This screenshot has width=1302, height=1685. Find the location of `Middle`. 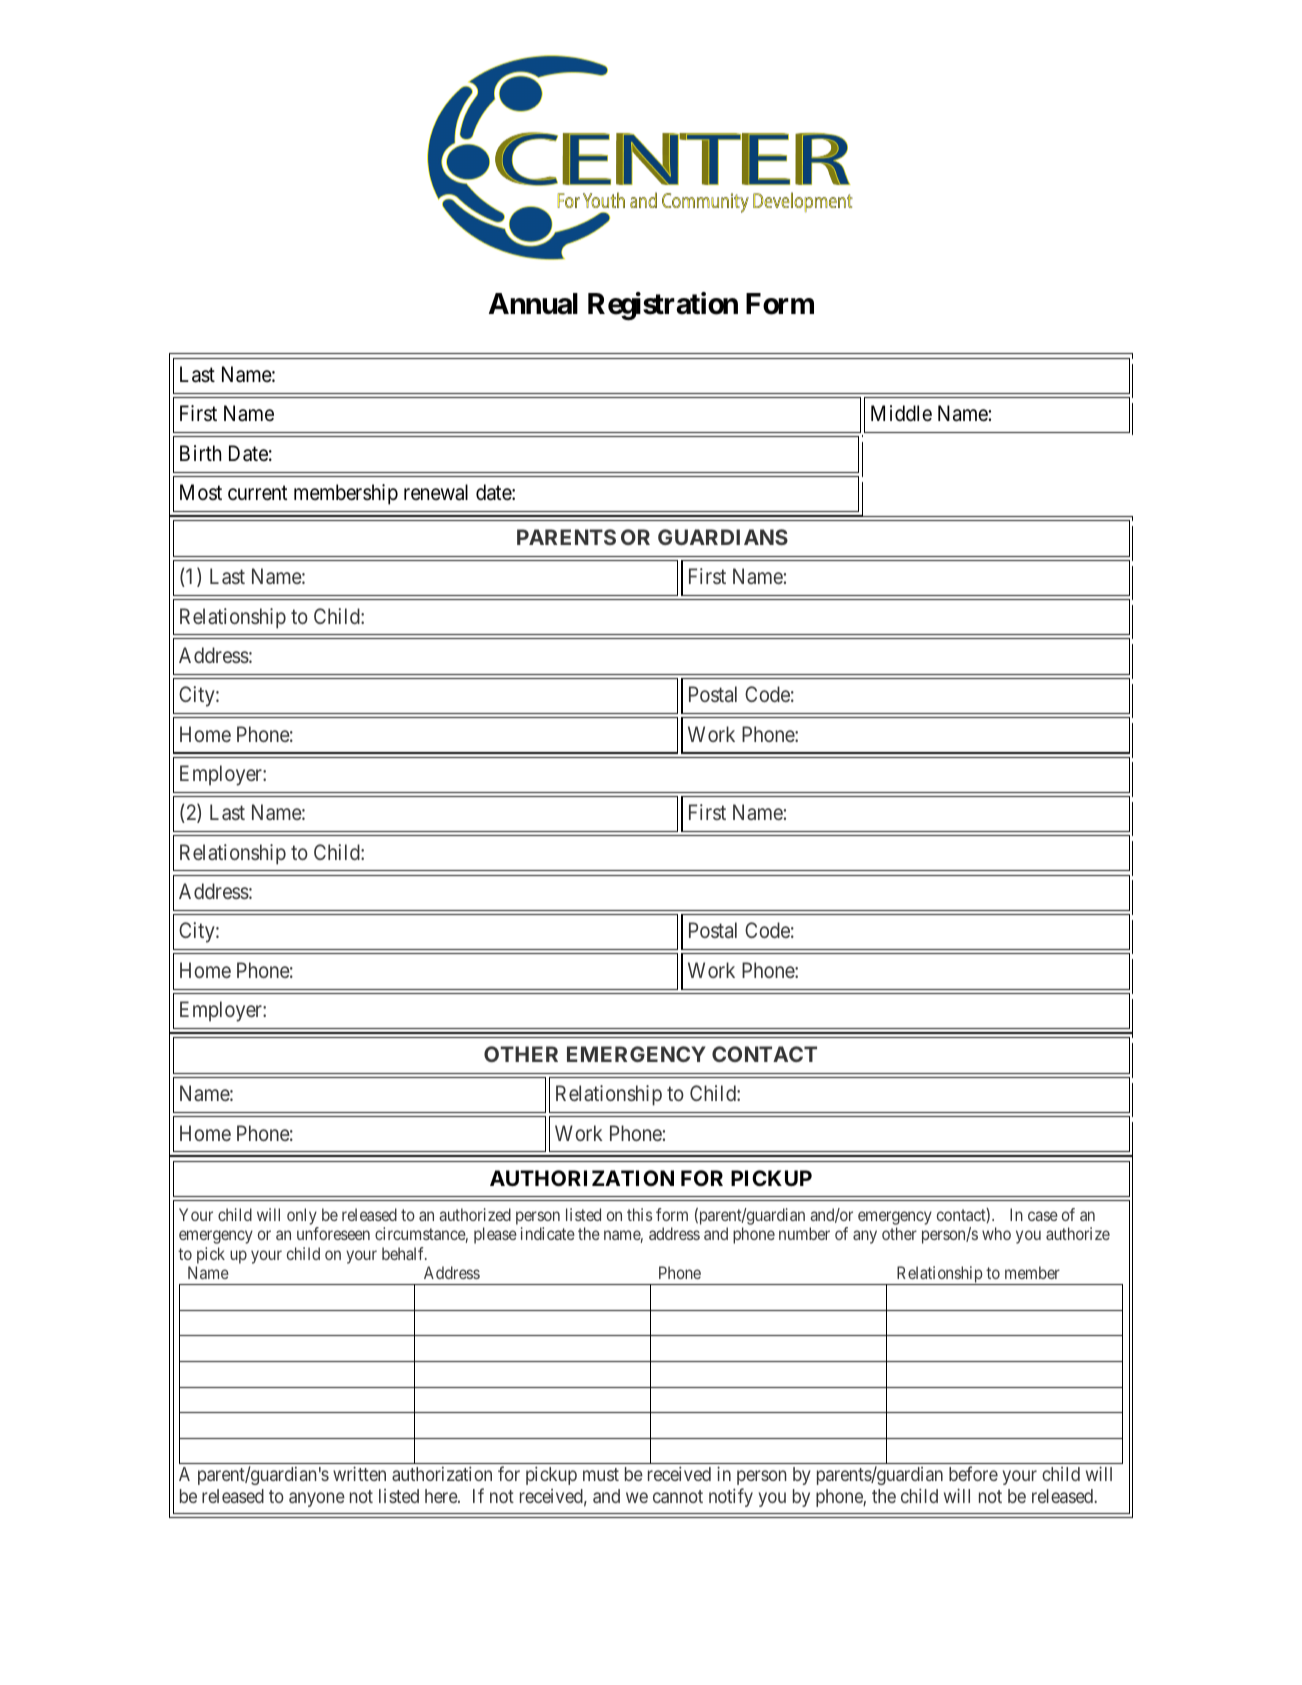

Middle is located at coordinates (901, 413).
